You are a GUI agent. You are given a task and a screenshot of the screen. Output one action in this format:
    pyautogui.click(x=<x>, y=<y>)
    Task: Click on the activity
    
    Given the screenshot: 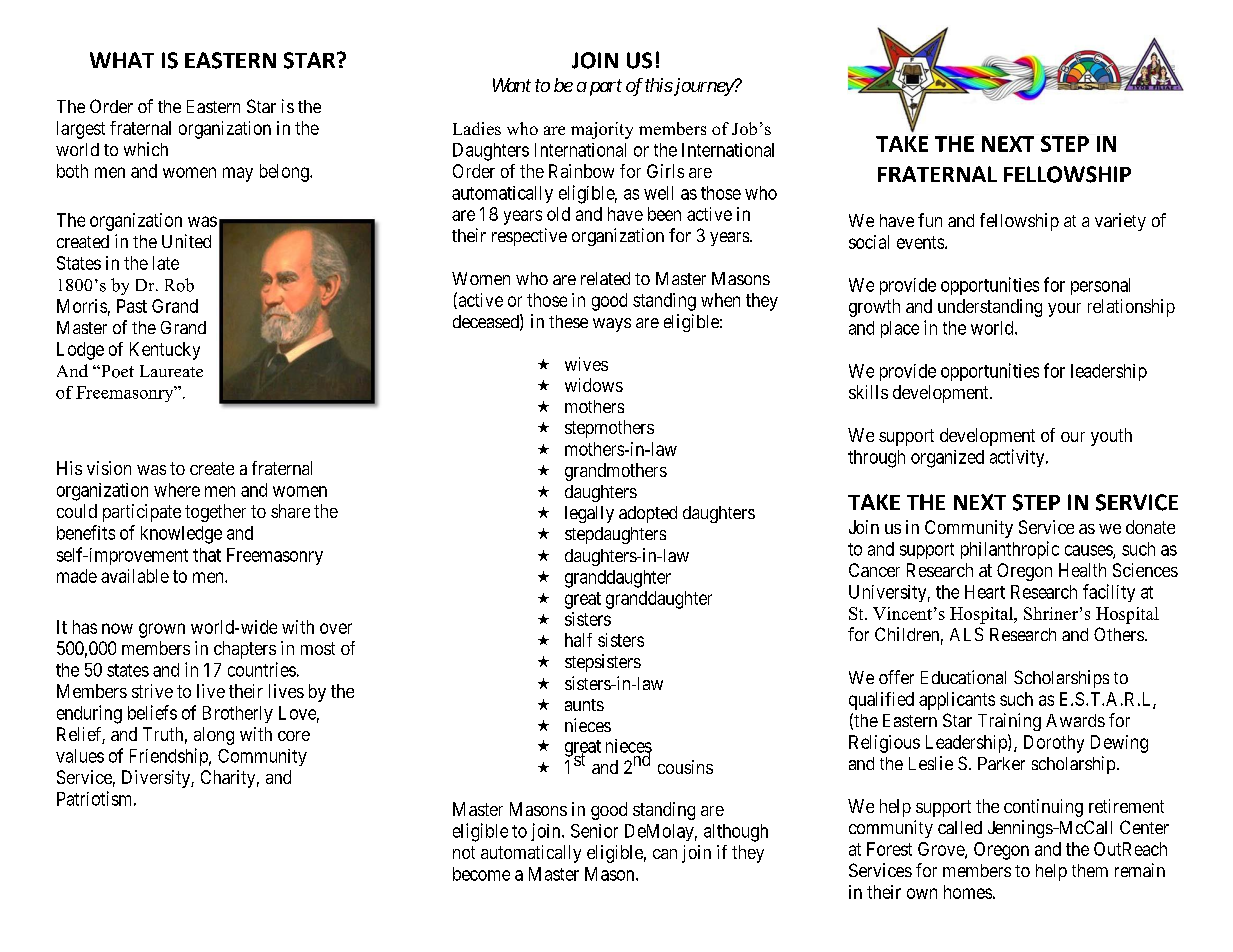 What is the action you would take?
    pyautogui.click(x=1018, y=458)
